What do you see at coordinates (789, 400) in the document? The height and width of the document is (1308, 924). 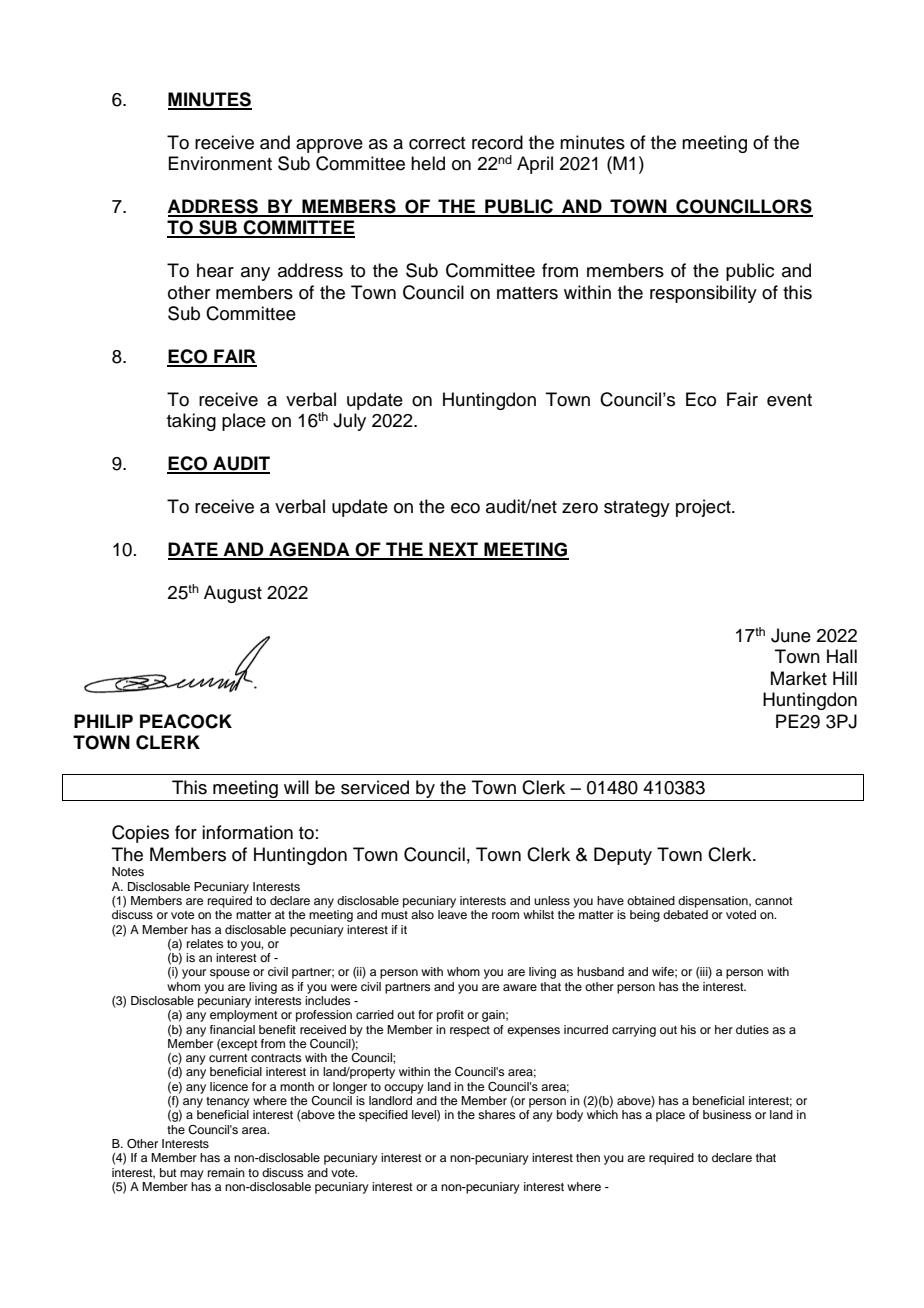 I see `event` at bounding box center [789, 400].
